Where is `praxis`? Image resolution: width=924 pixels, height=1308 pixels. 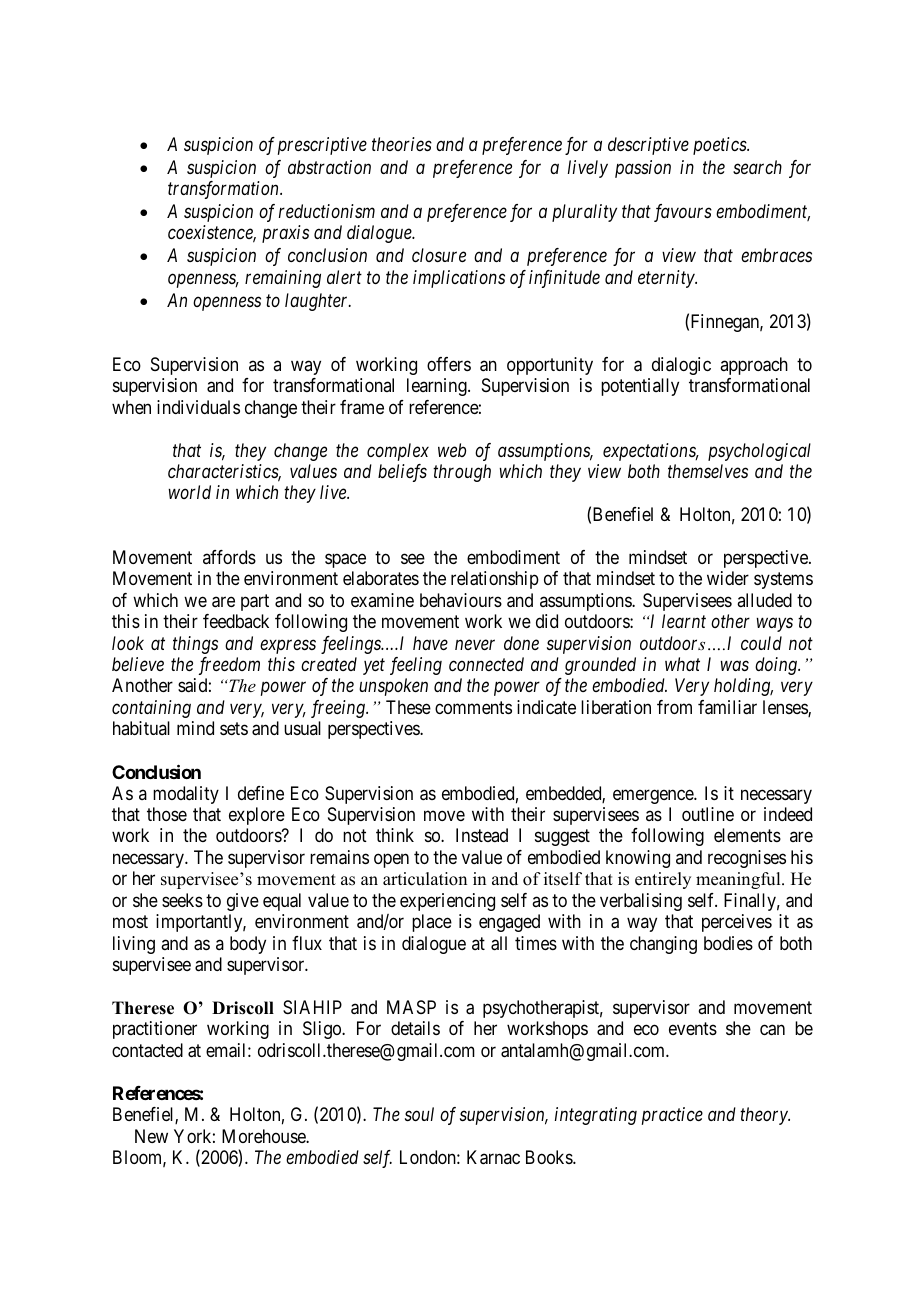
praxis is located at coordinates (285, 234).
